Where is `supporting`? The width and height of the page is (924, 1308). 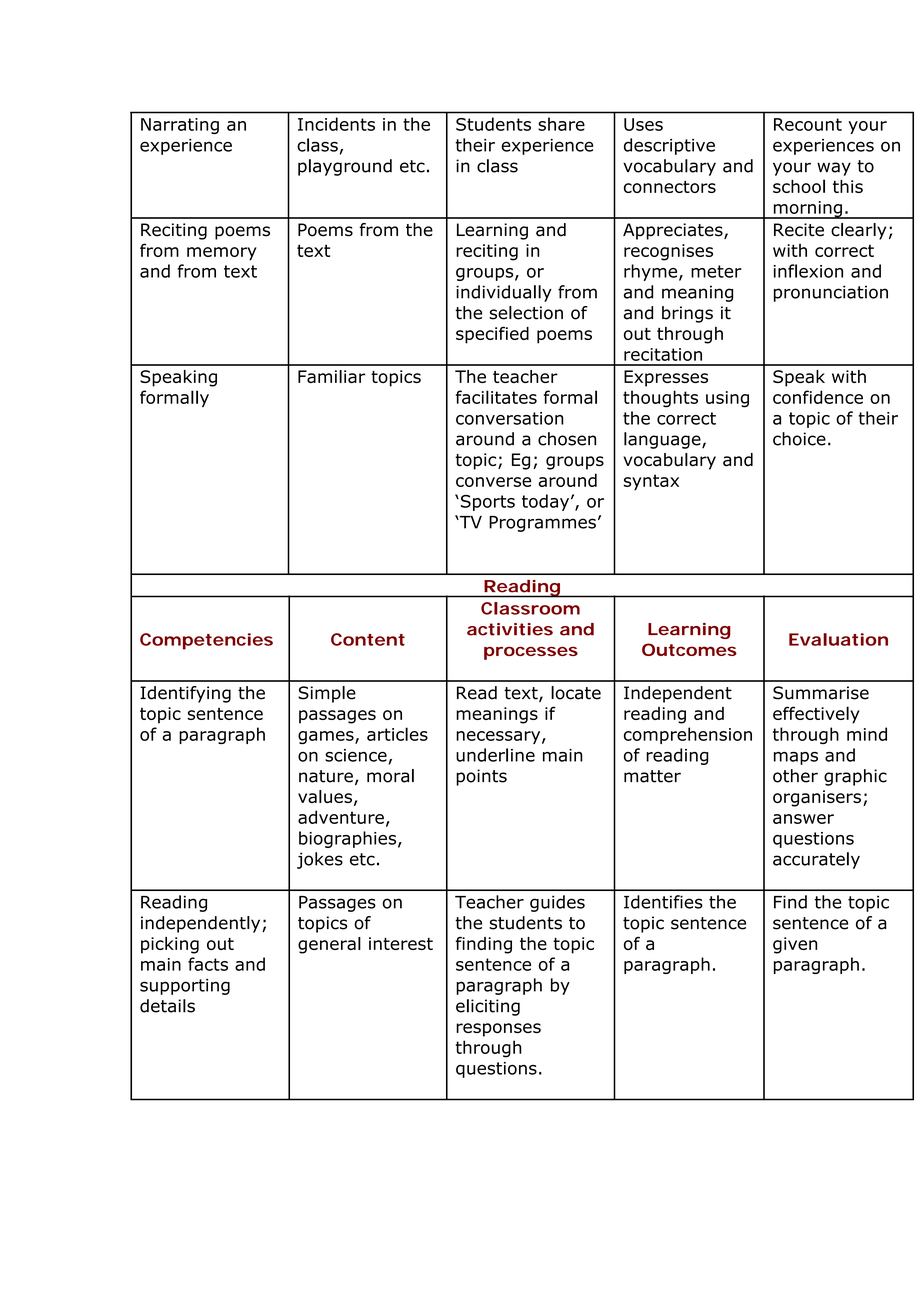 supporting is located at coordinates (185, 987).
